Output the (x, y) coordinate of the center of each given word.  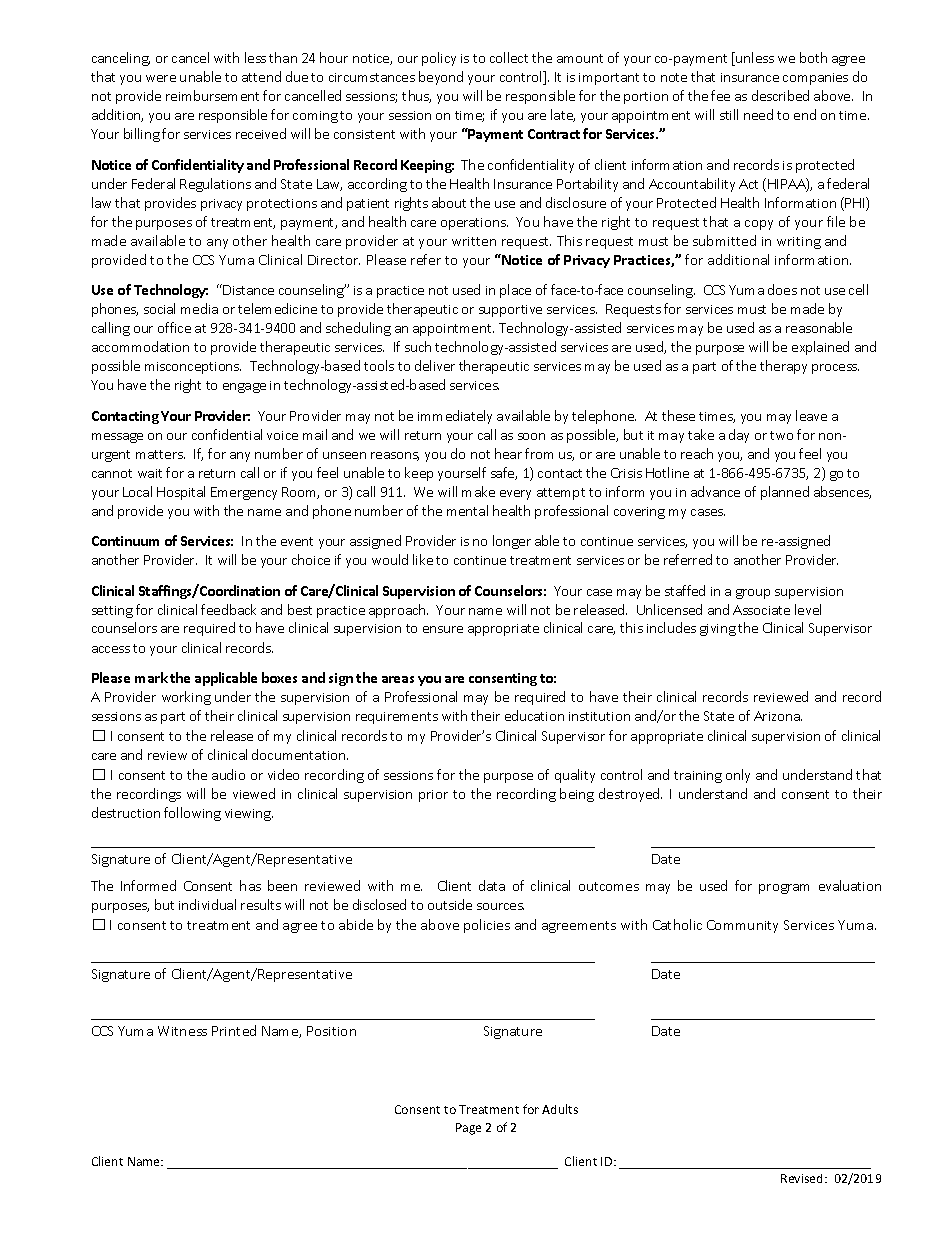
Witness (182, 1031)
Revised (803, 1178)
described (780, 95)
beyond (441, 78)
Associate (761, 610)
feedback (228, 609)
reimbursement (212, 95)
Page (468, 1129)
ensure (443, 629)
